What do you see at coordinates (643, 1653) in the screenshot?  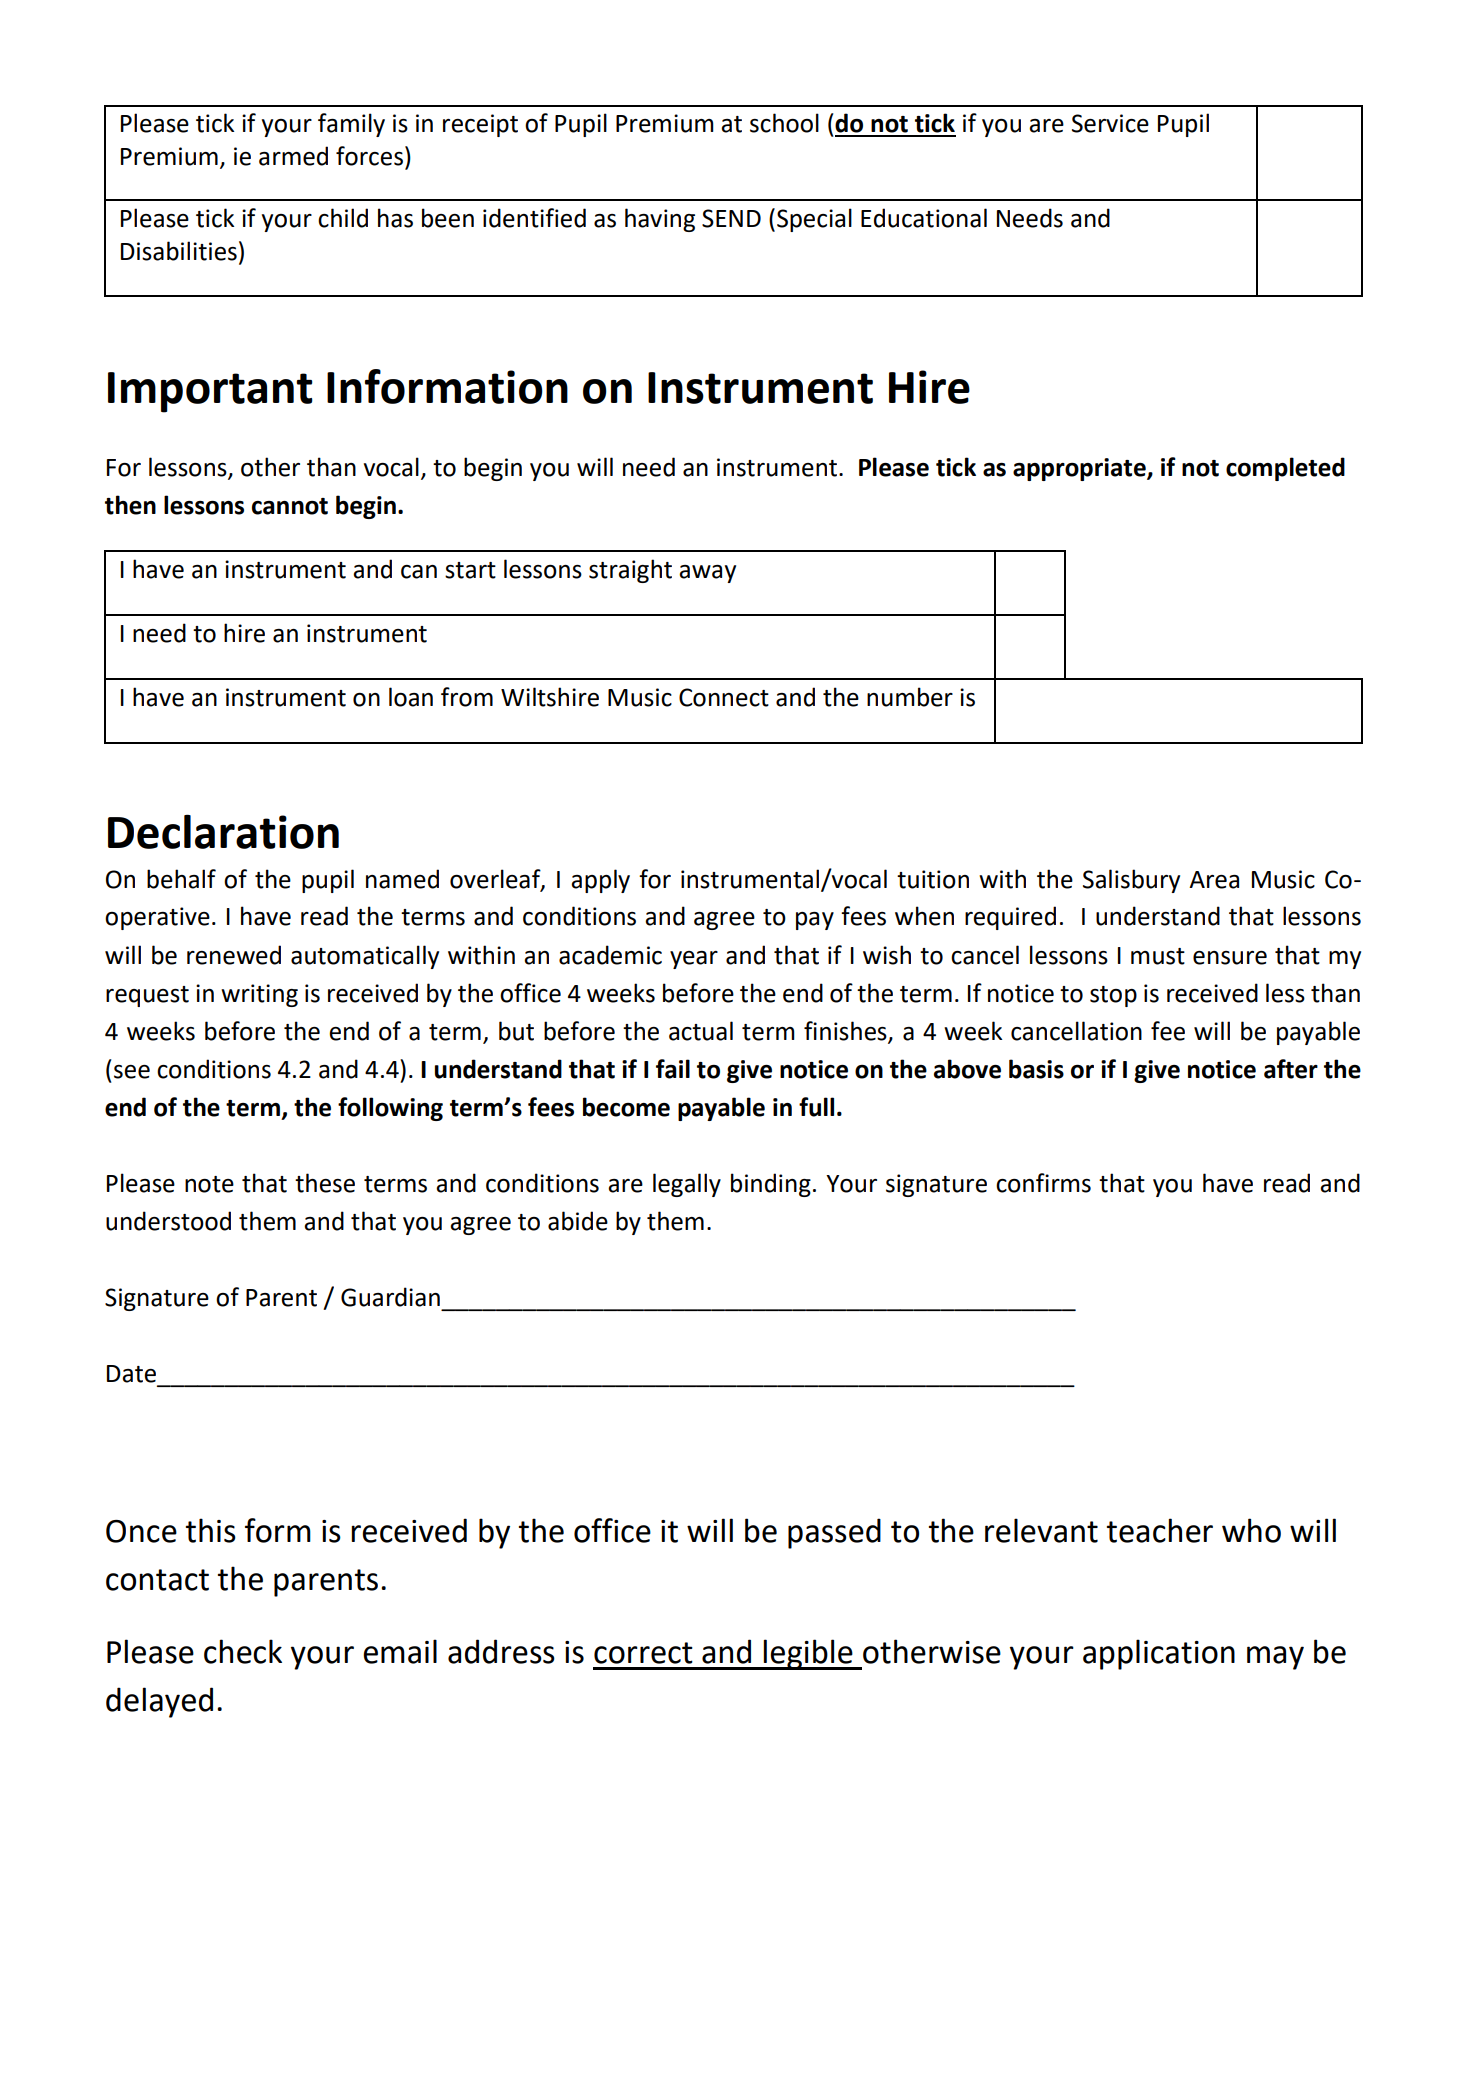 I see `correct` at bounding box center [643, 1653].
